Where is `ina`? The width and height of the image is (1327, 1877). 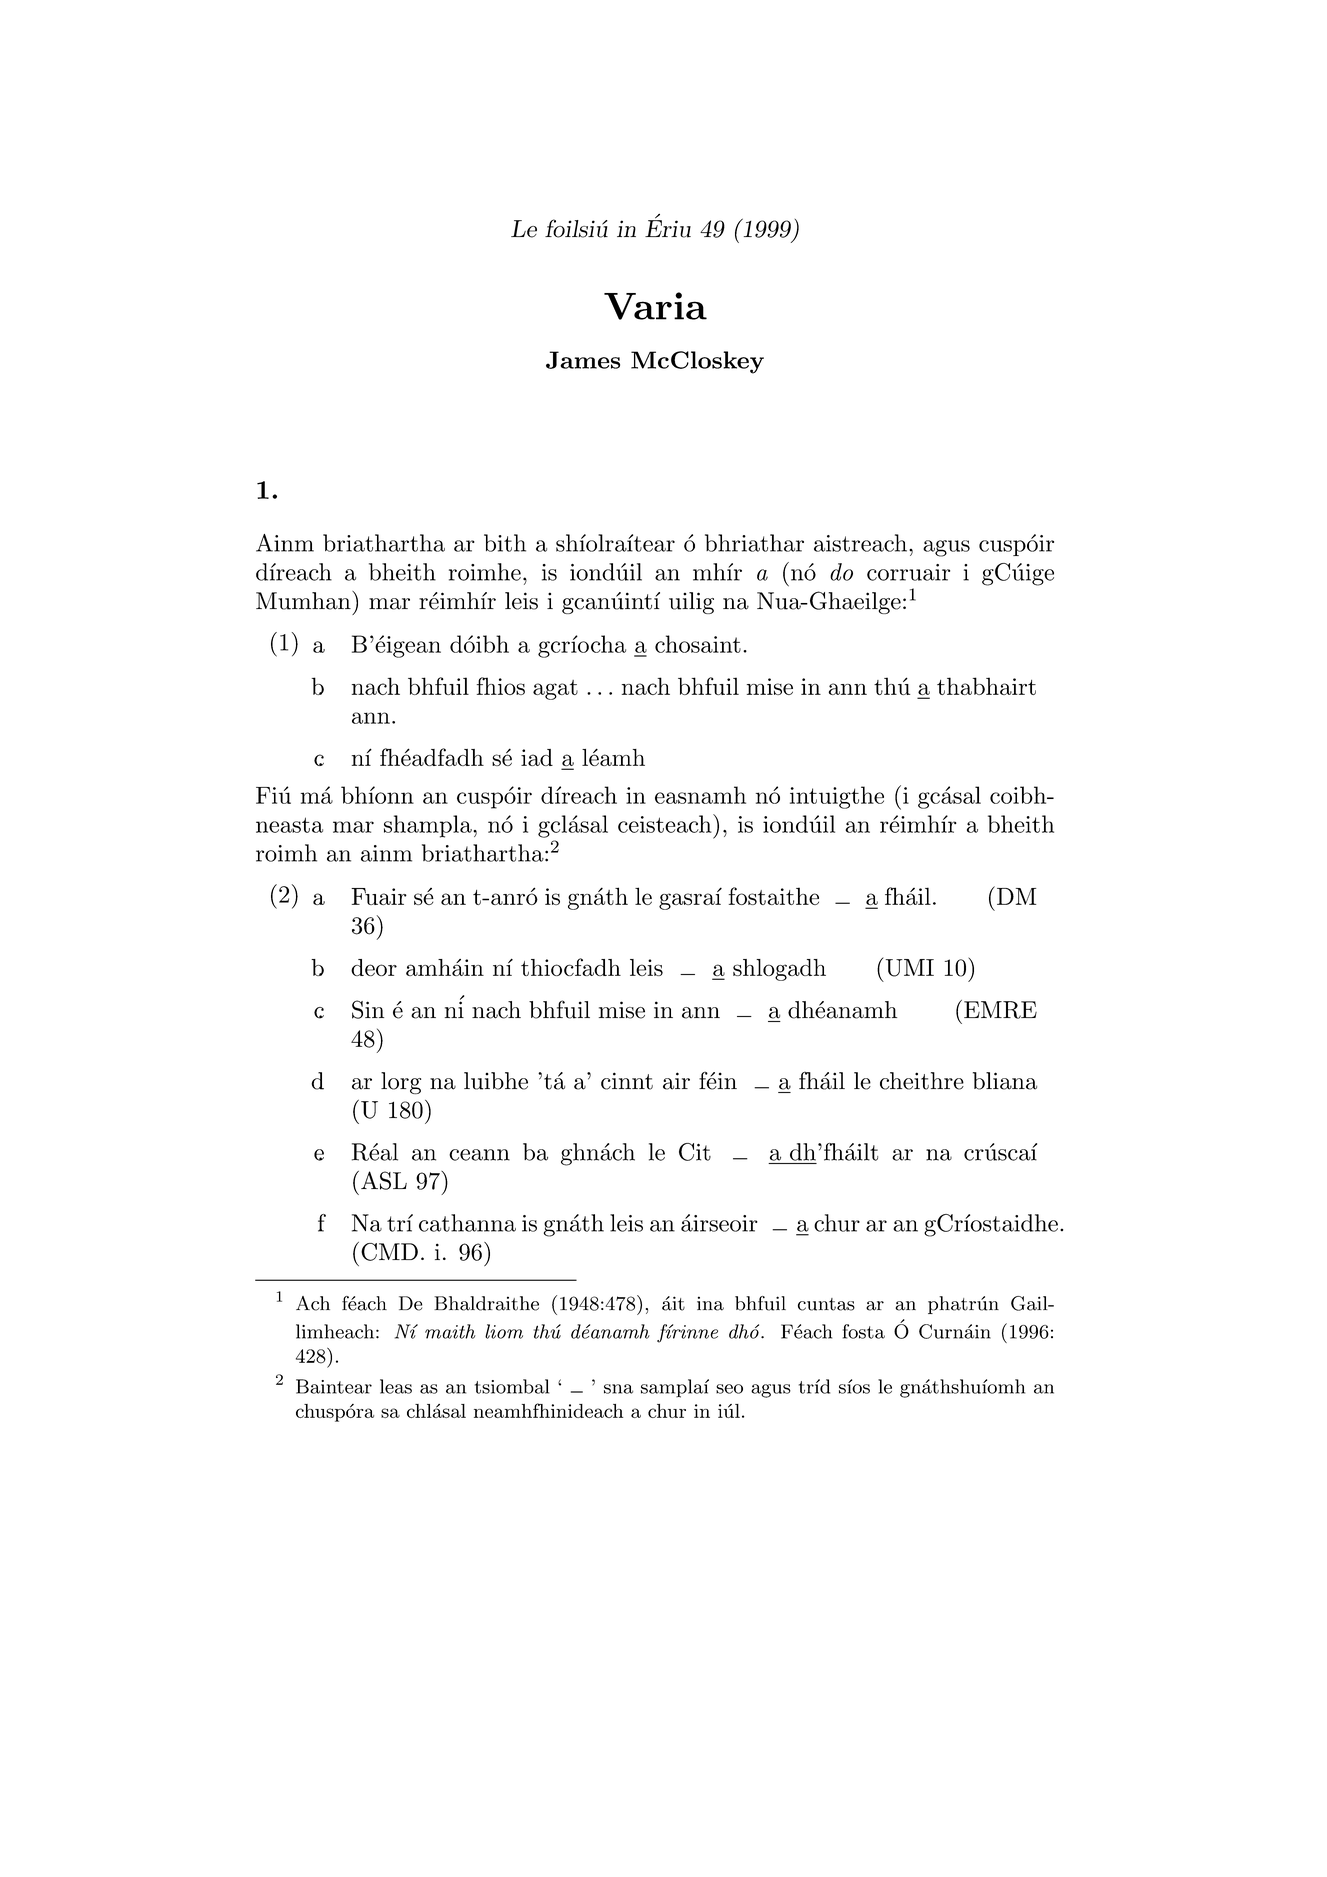 ina is located at coordinates (710, 1303).
